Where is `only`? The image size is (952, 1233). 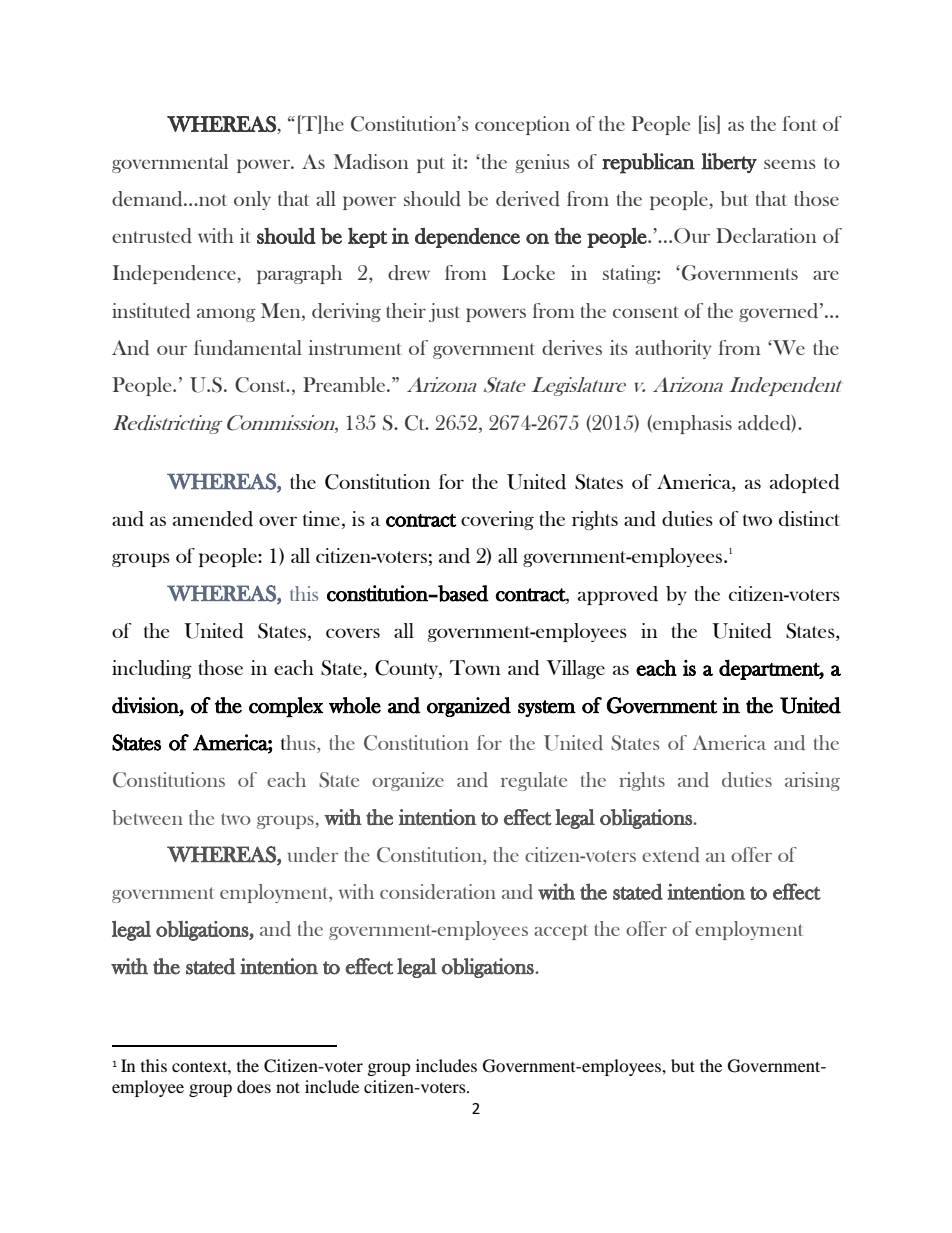
only is located at coordinates (252, 200).
